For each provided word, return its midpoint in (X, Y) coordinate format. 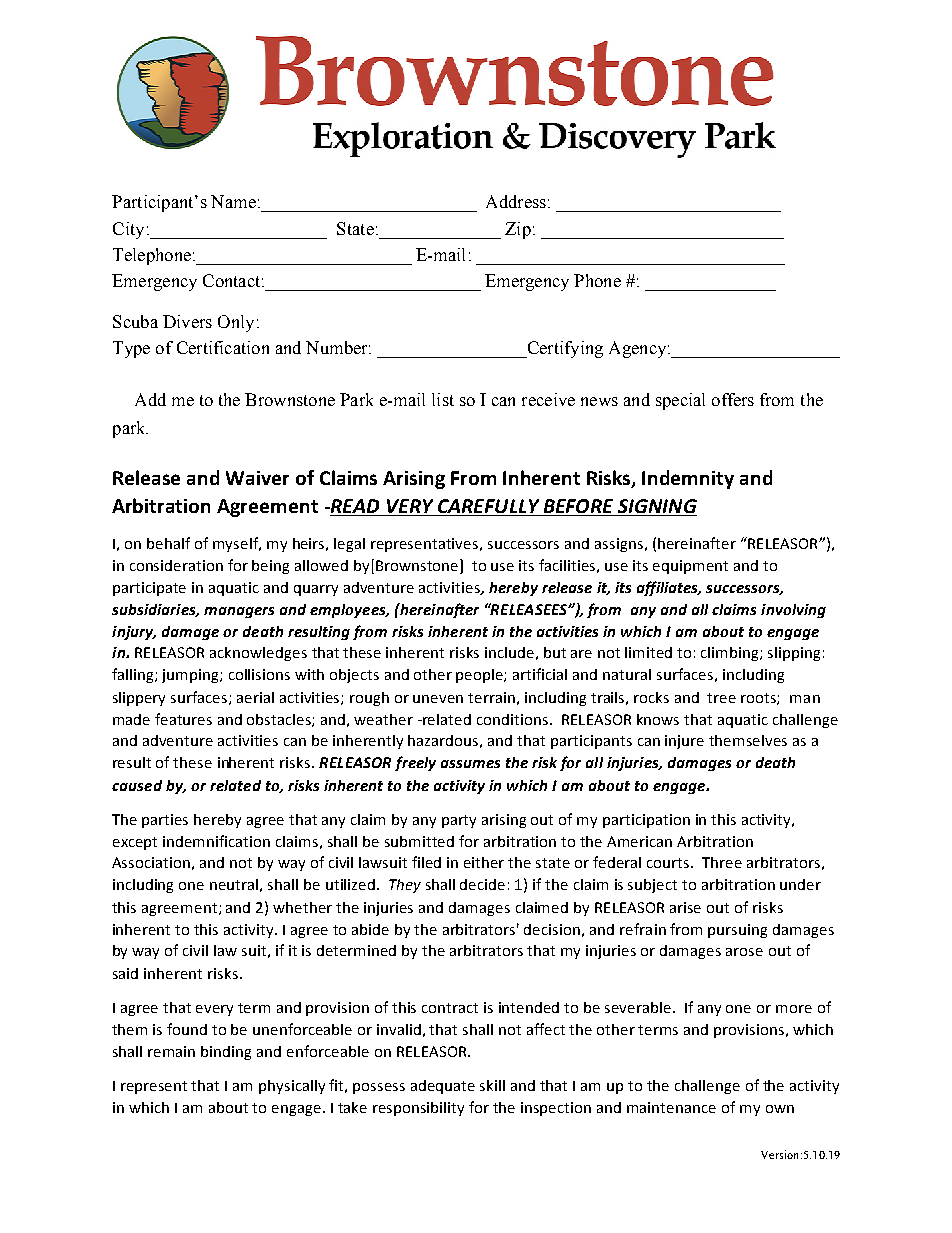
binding (226, 1053)
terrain (491, 697)
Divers (187, 321)
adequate (443, 1087)
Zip (518, 230)
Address (516, 201)
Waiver (257, 478)
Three (722, 862)
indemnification (216, 841)
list (443, 399)
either (484, 862)
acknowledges (258, 654)
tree (721, 698)
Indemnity (688, 479)
